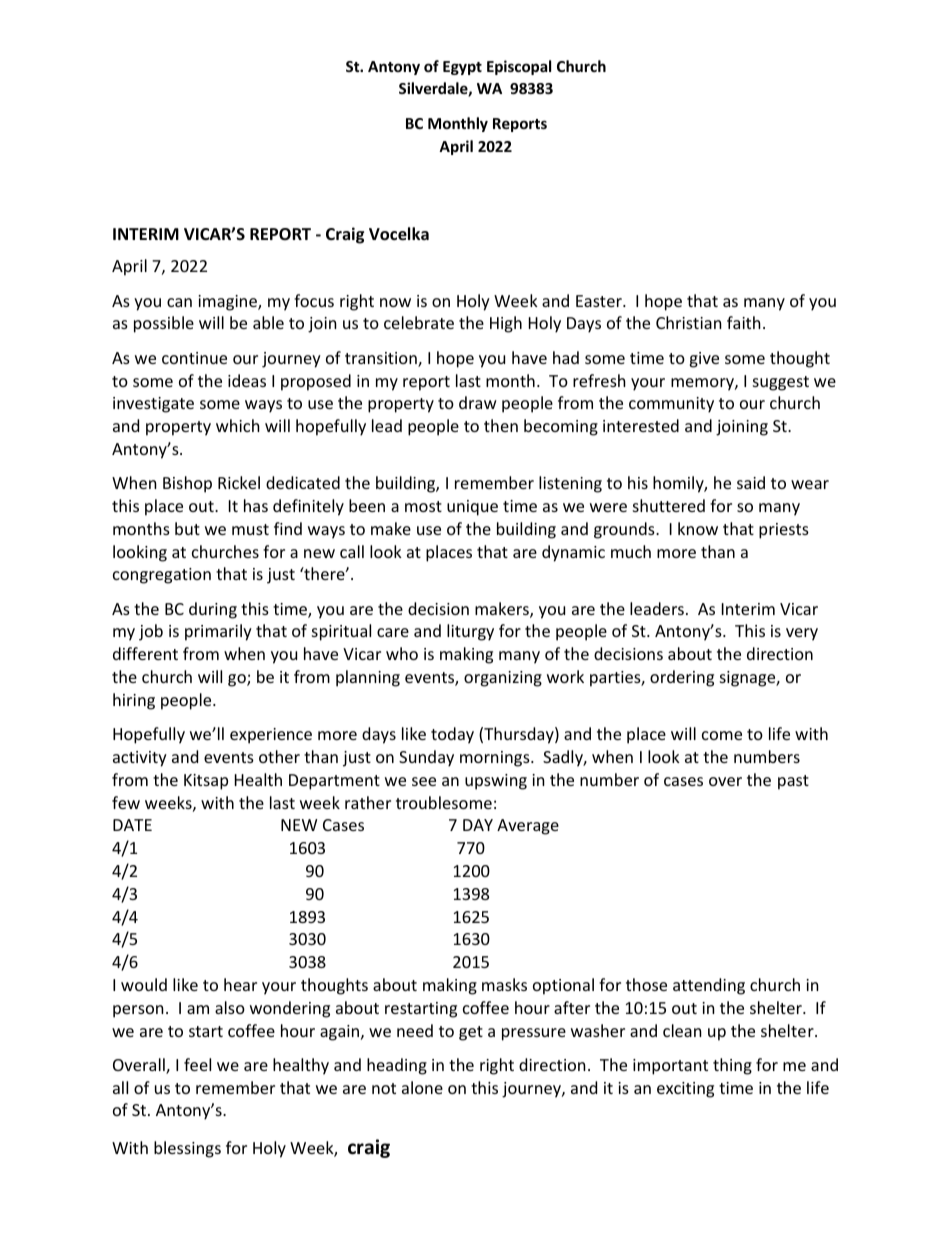  I want to click on Average, so click(528, 827).
